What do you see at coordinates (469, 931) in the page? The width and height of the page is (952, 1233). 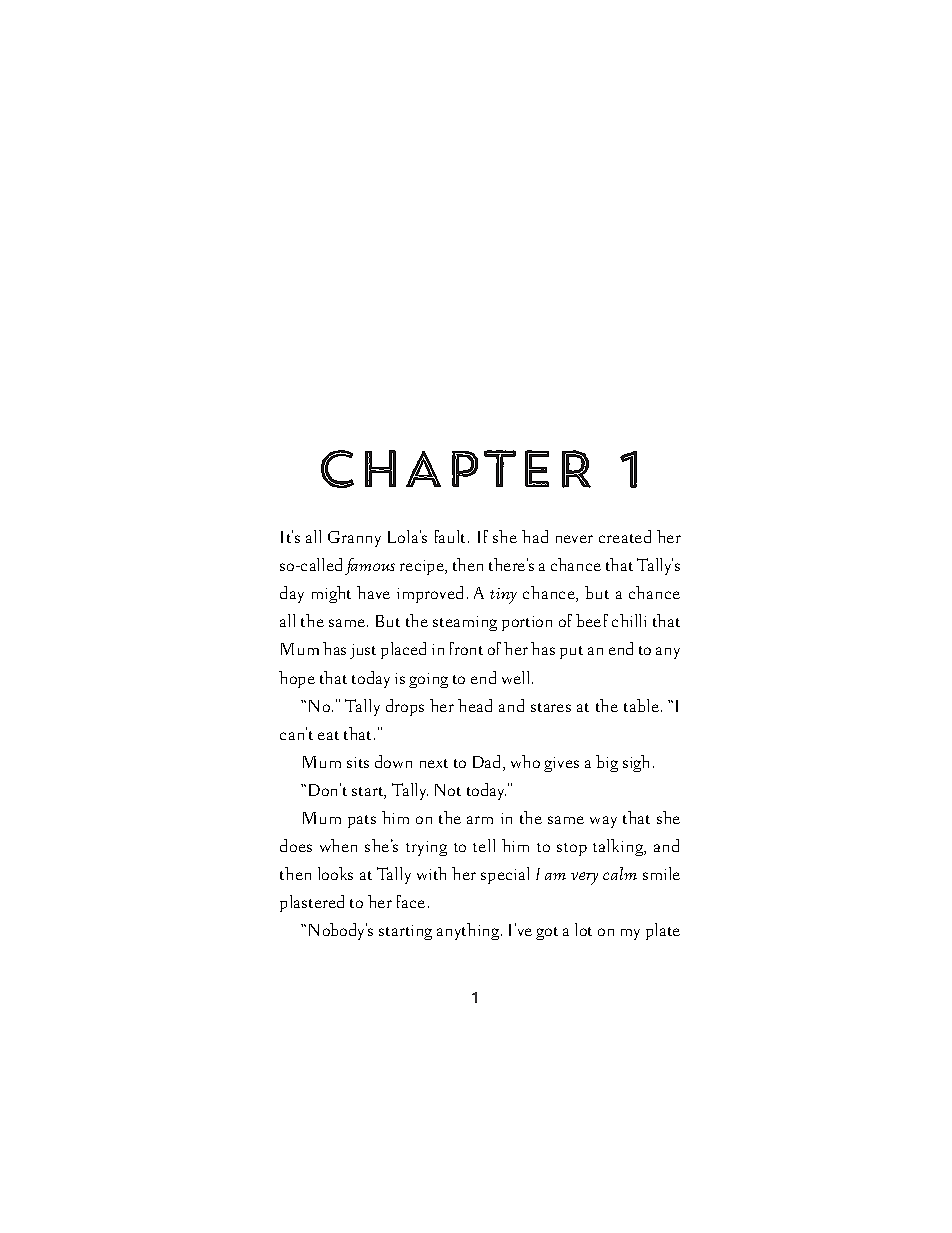 I see `anything` at bounding box center [469, 931].
